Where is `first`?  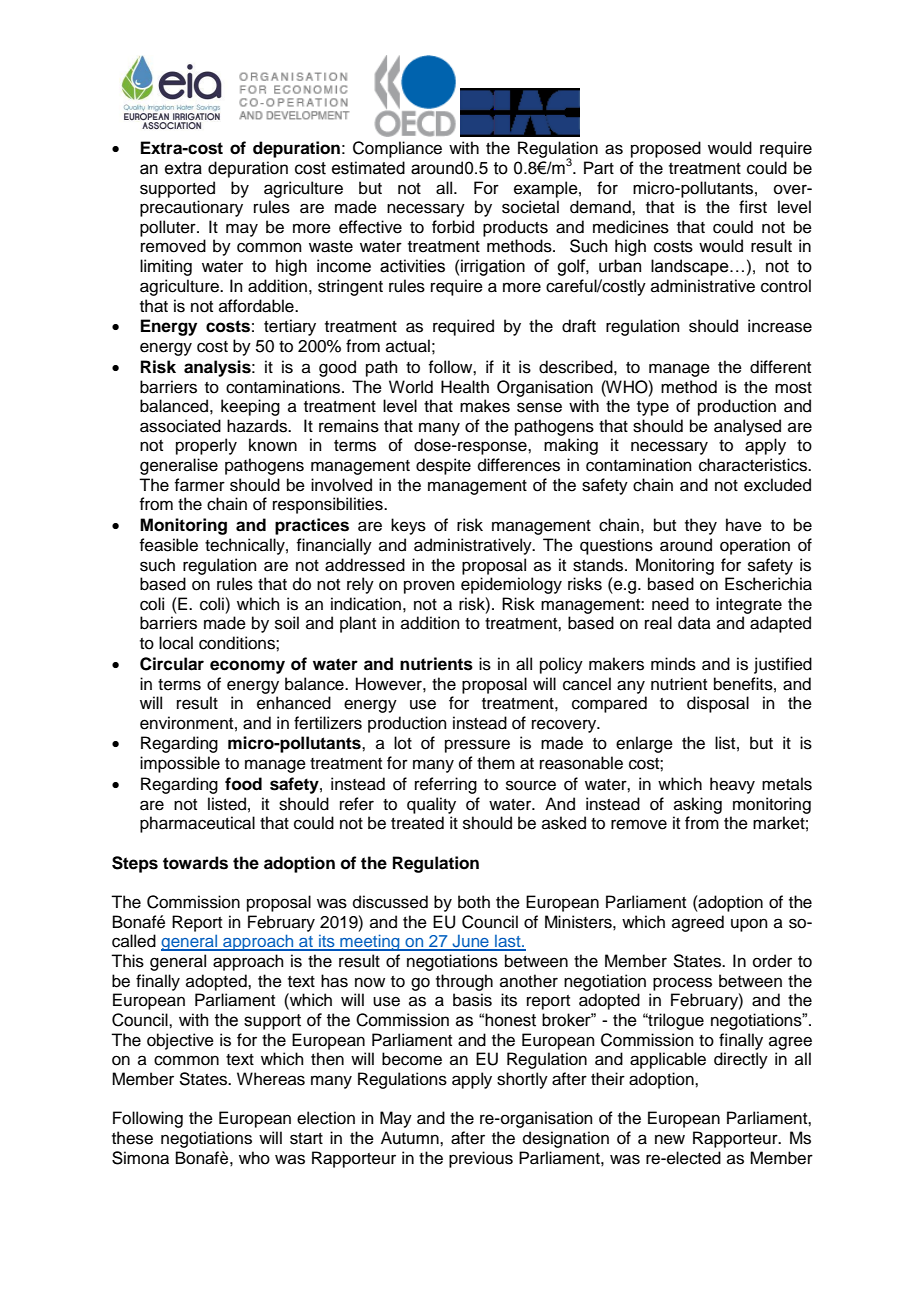 first is located at coordinates (753, 207).
